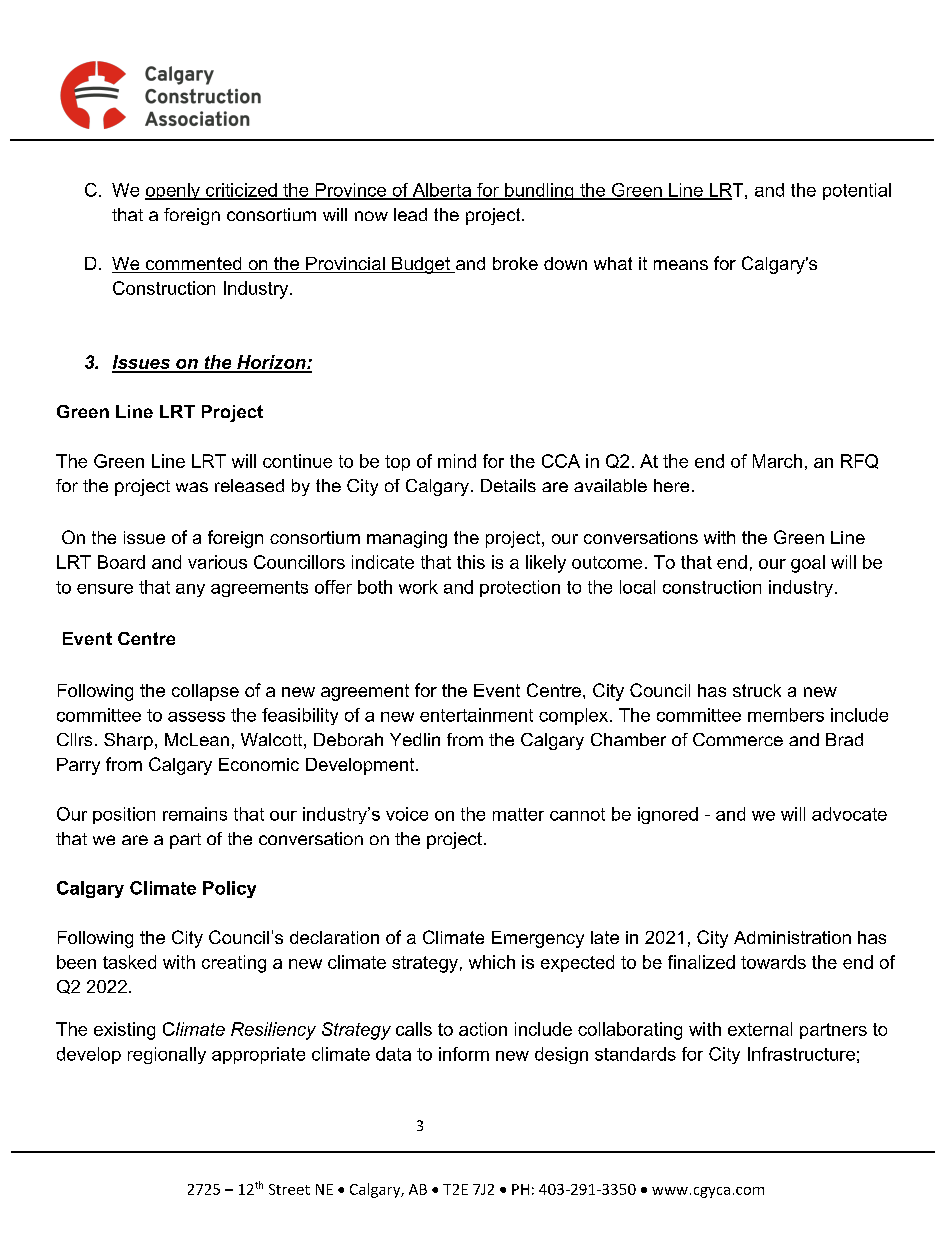 The height and width of the document is (1233, 952). Describe the element at coordinates (205, 692) in the document. I see `collapse` at that location.
